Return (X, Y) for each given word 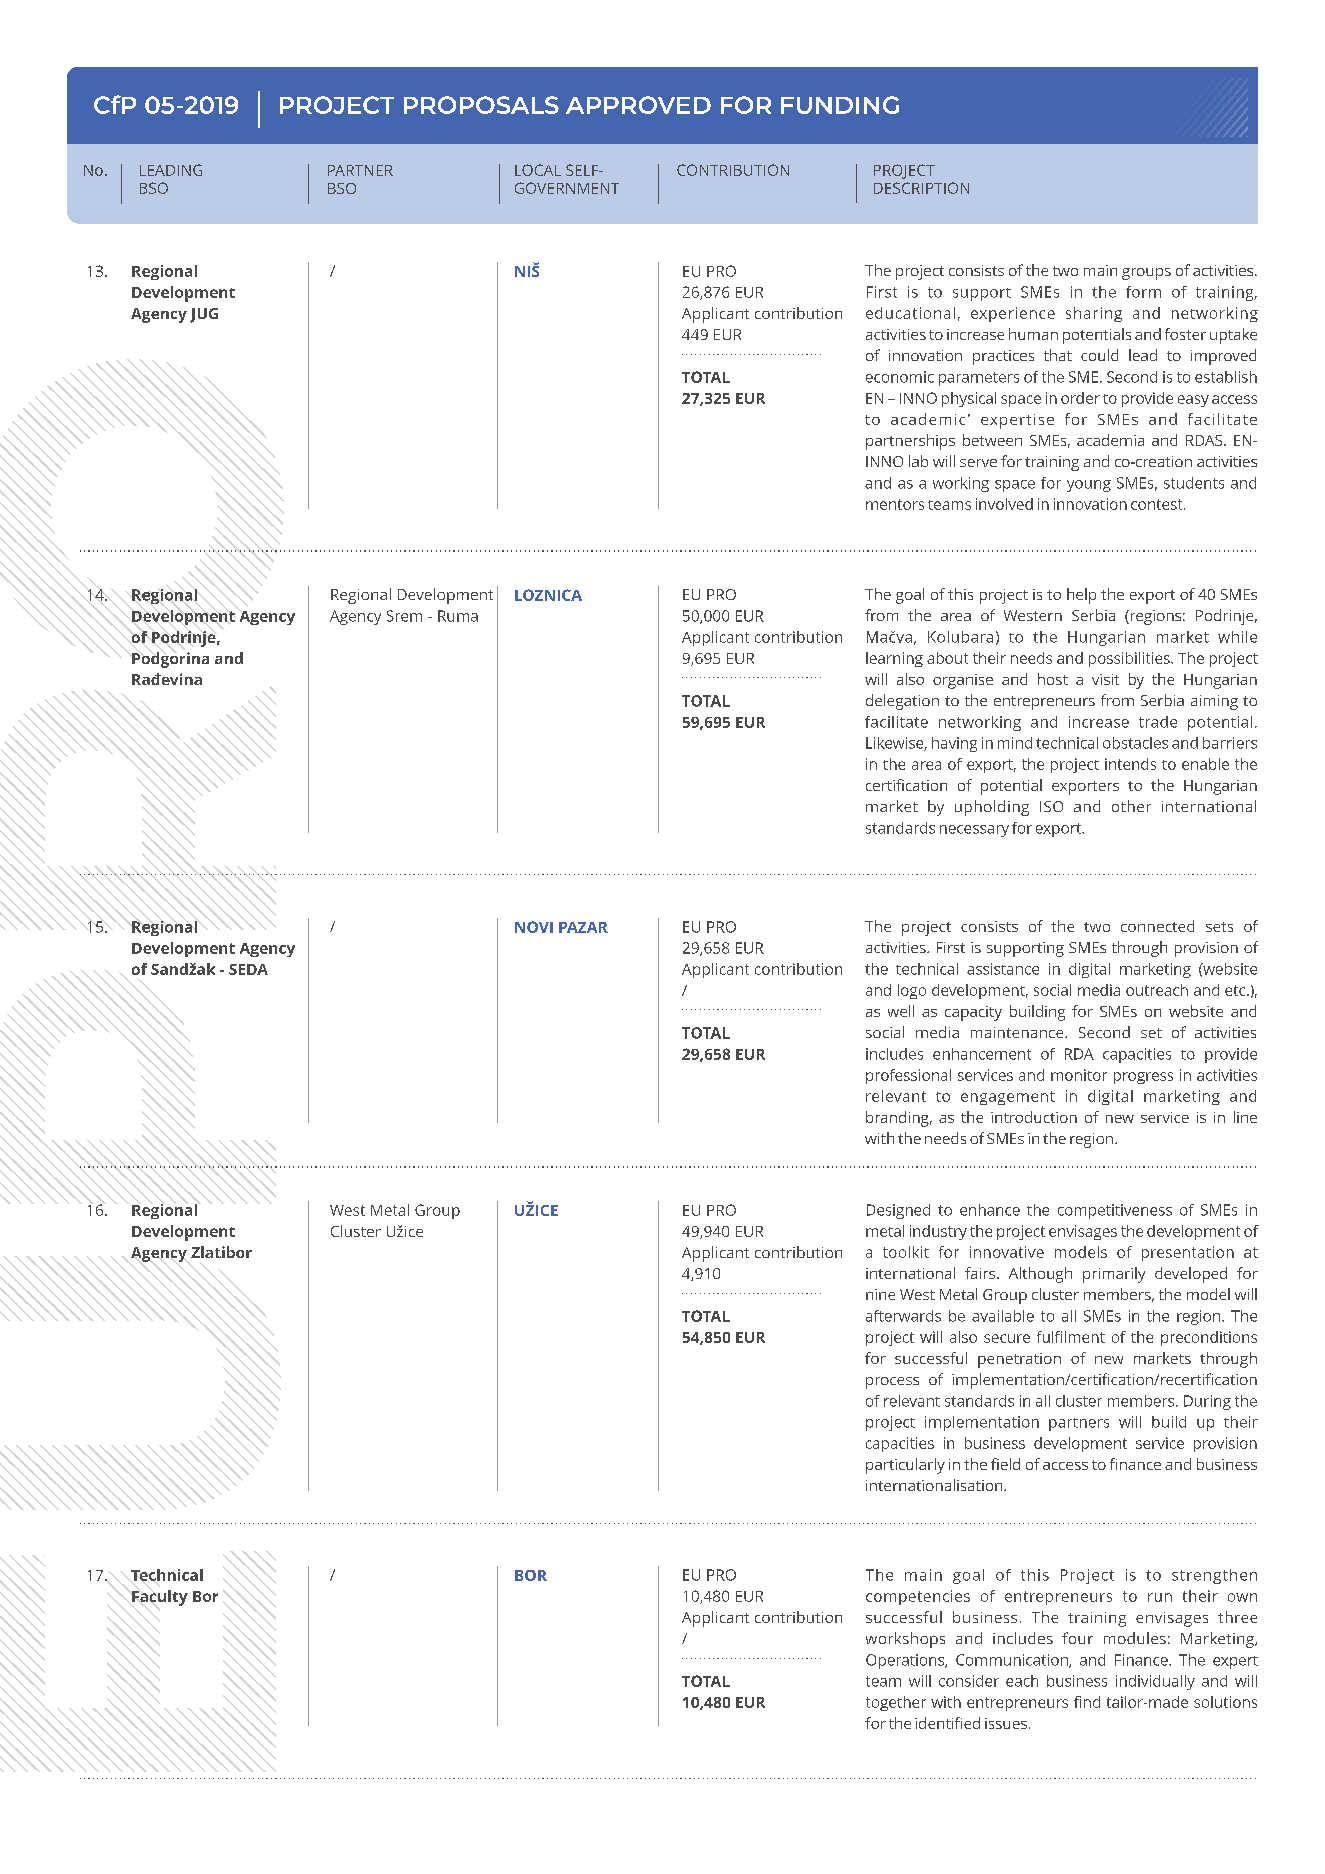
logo (912, 991)
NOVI (534, 927)
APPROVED (638, 105)
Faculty (160, 1598)
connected (1157, 926)
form (1143, 292)
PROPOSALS (481, 105)
